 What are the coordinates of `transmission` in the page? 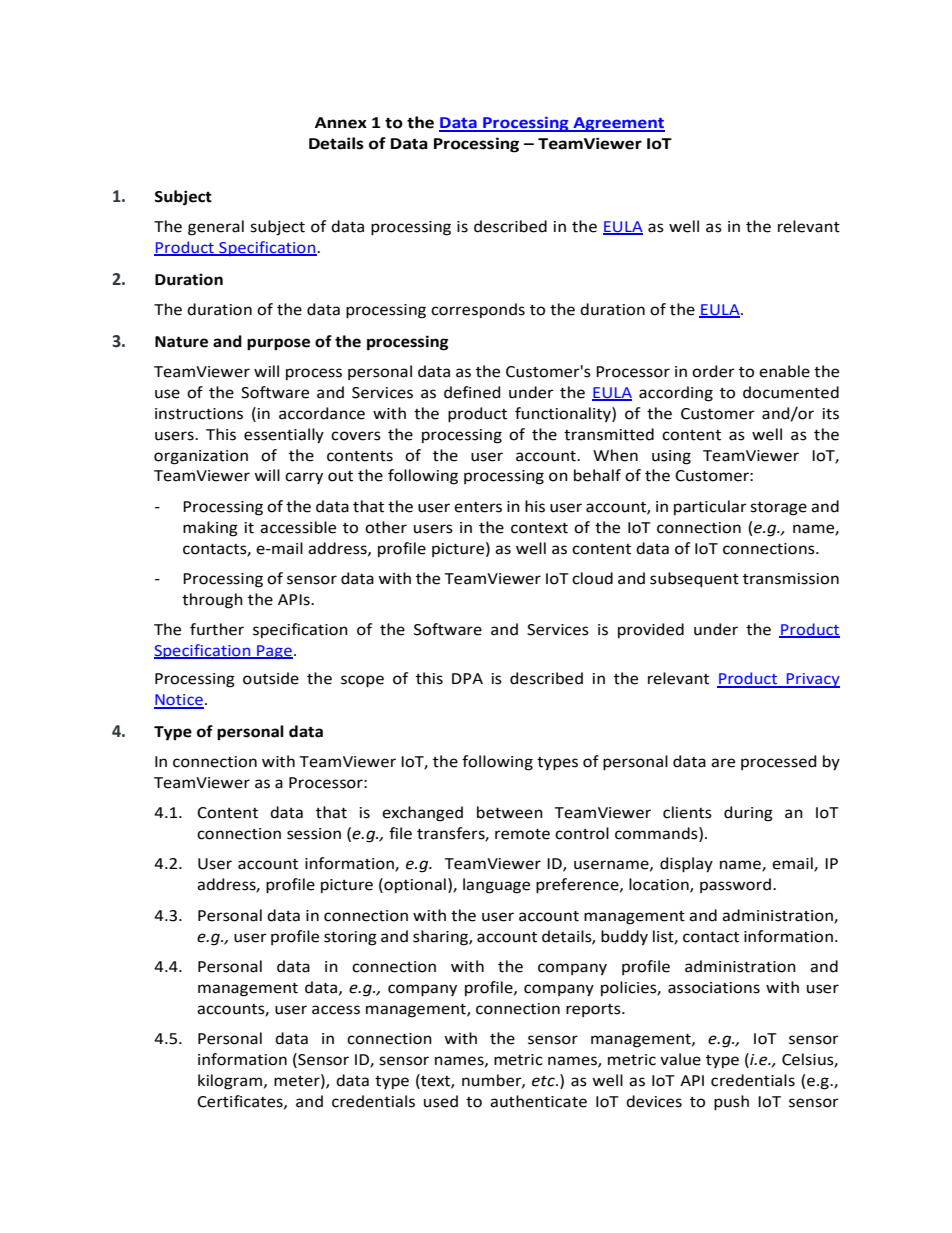 It's located at (791, 579).
